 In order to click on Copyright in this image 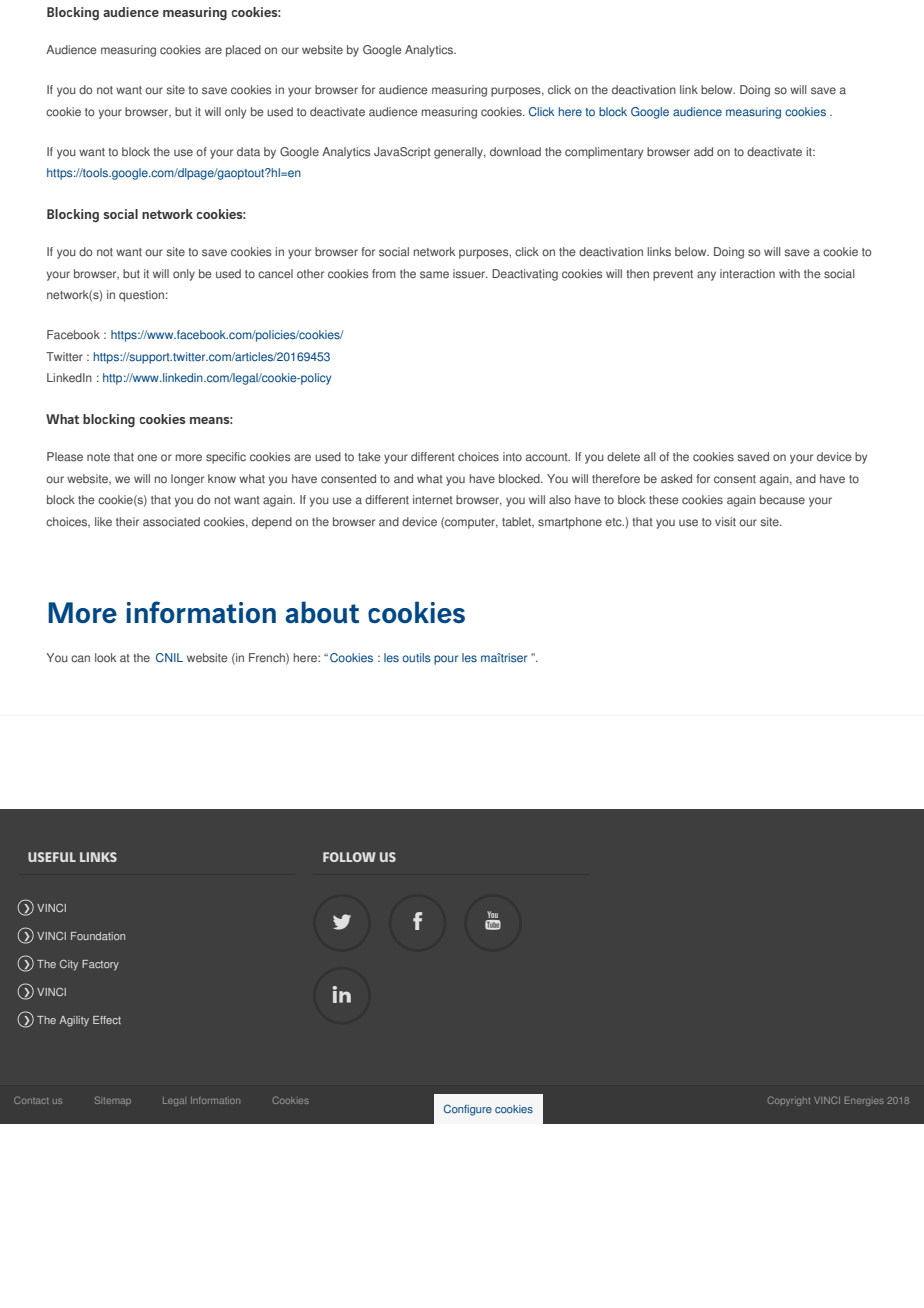, I will do `click(789, 1101)`.
